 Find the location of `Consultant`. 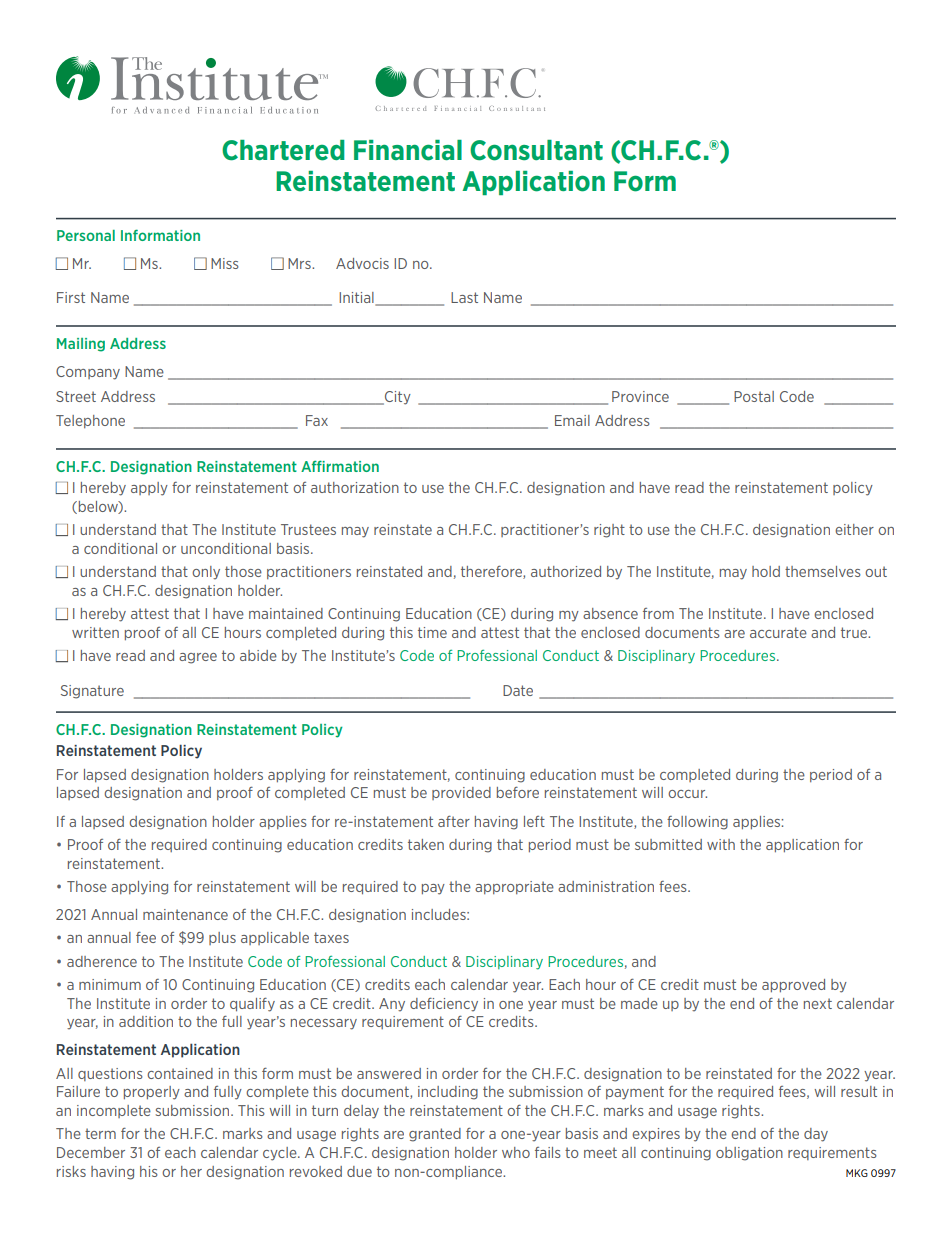

Consultant is located at coordinates (536, 150).
